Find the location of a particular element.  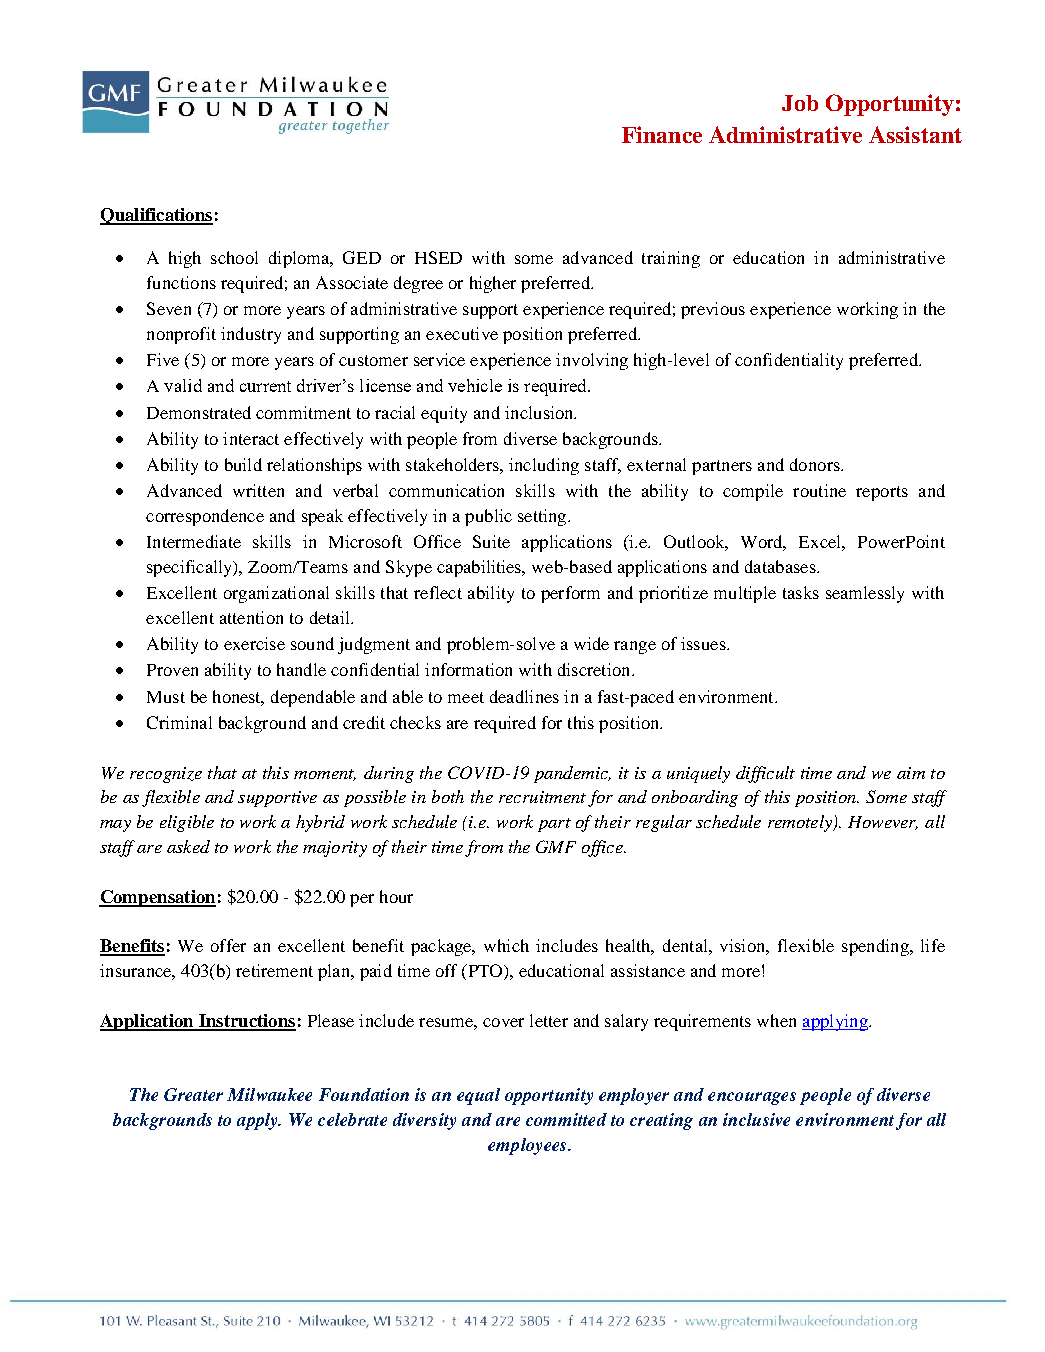

recruitment is located at coordinates (542, 797).
